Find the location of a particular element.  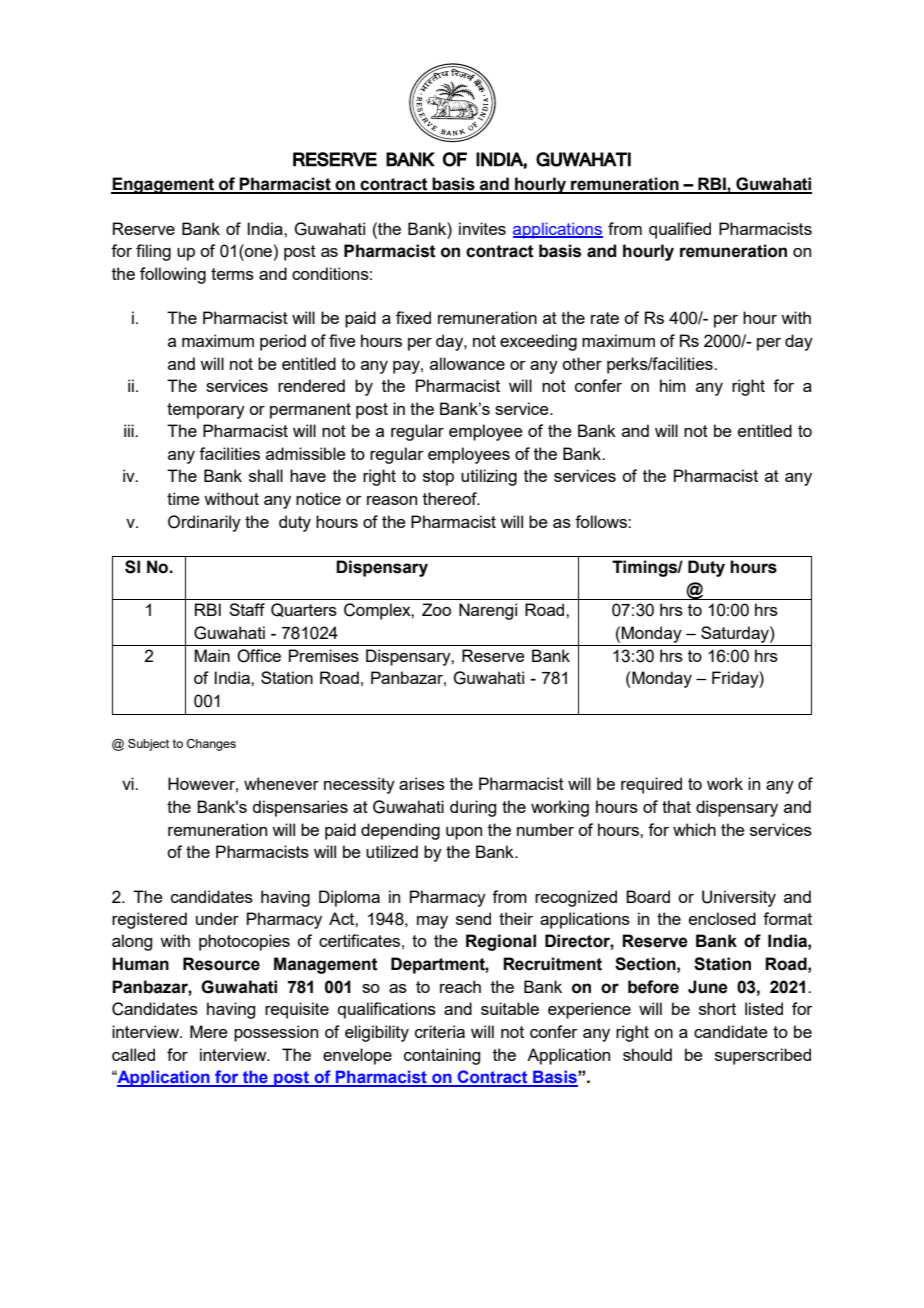

invites is located at coordinates (482, 228).
